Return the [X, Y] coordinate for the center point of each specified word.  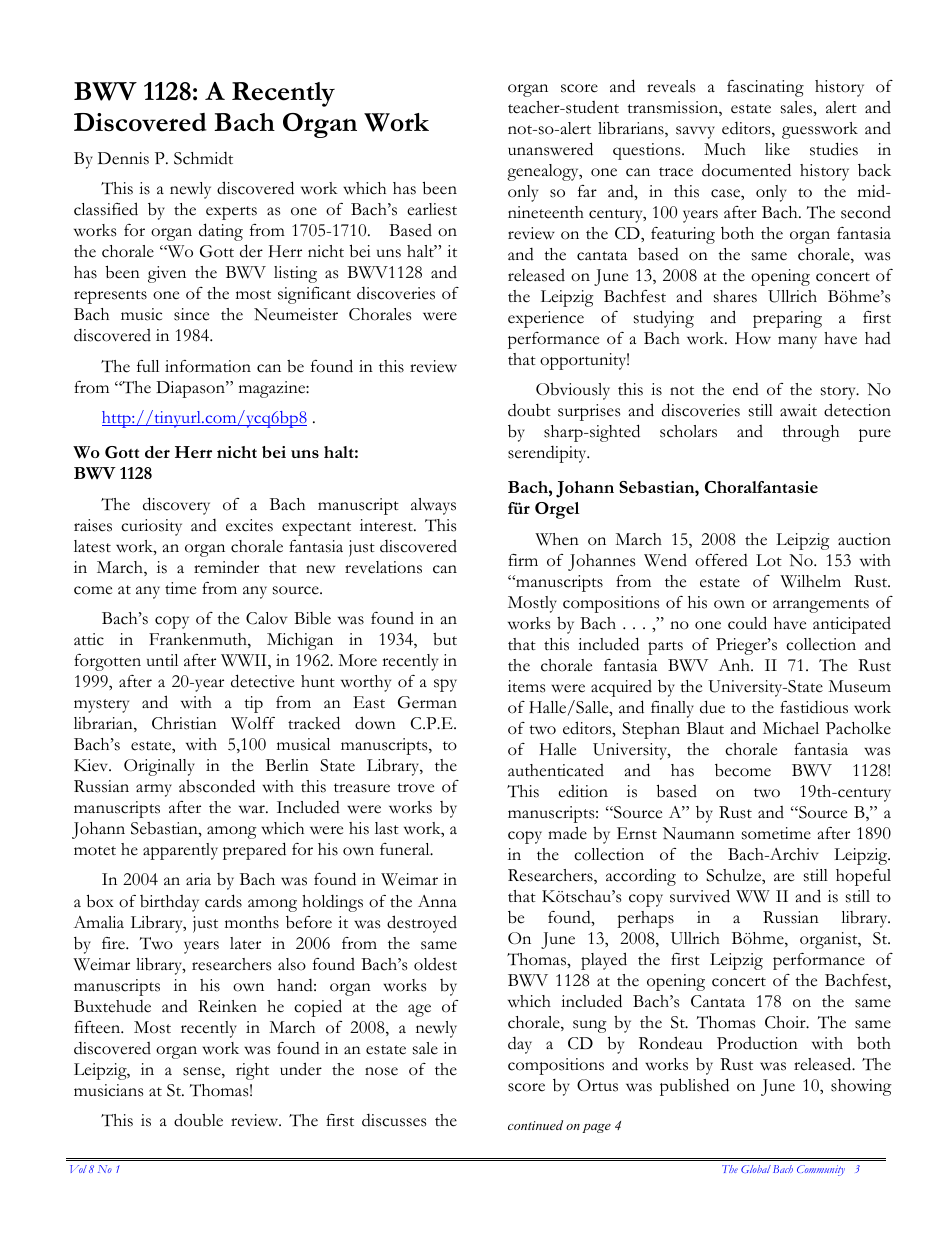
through [810, 433]
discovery [176, 506]
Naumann [699, 833]
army [154, 790]
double [198, 1120]
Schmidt [203, 158]
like [777, 149]
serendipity [548, 454]
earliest [432, 209]
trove [415, 788]
